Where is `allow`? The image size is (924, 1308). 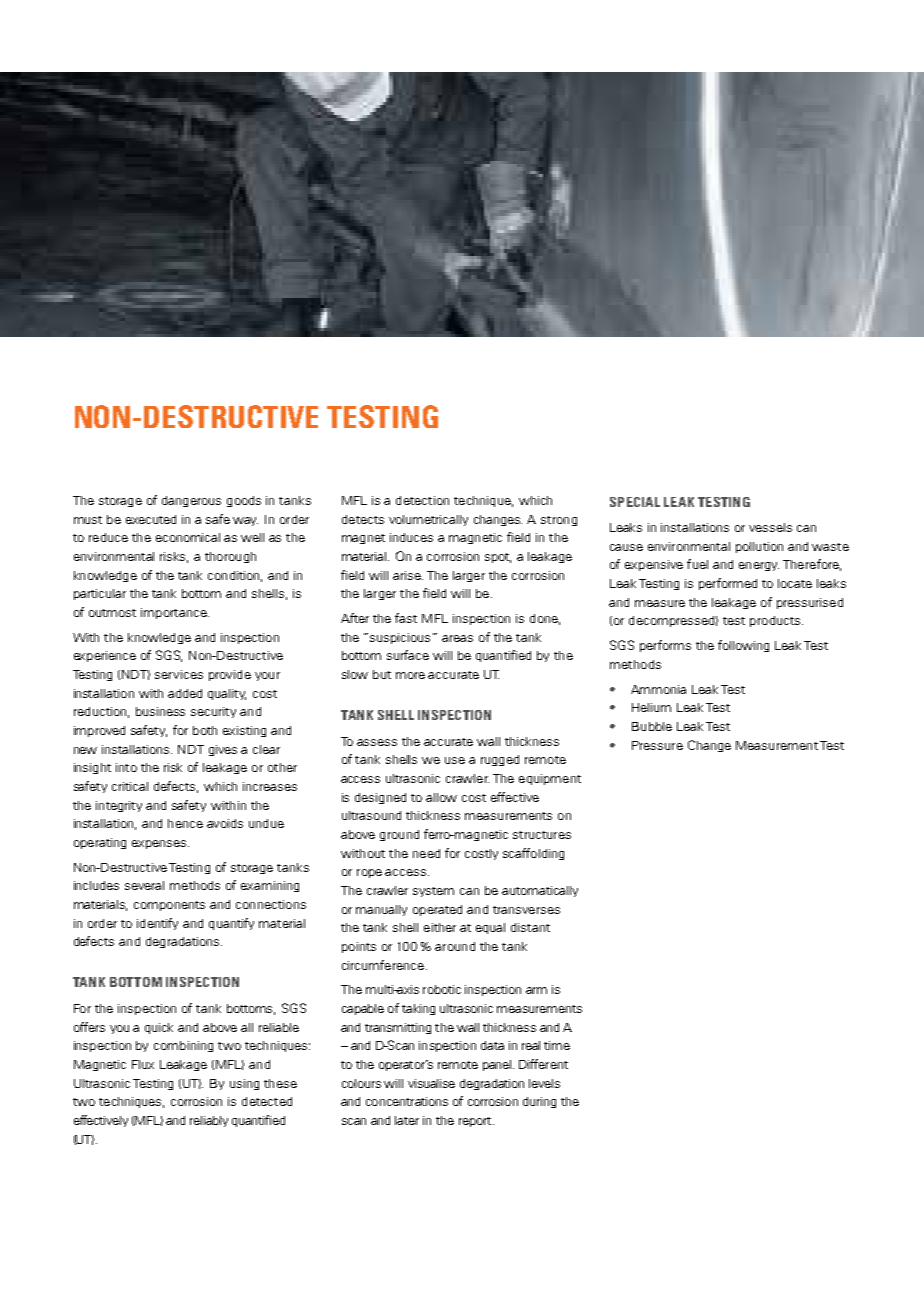 allow is located at coordinates (441, 797).
